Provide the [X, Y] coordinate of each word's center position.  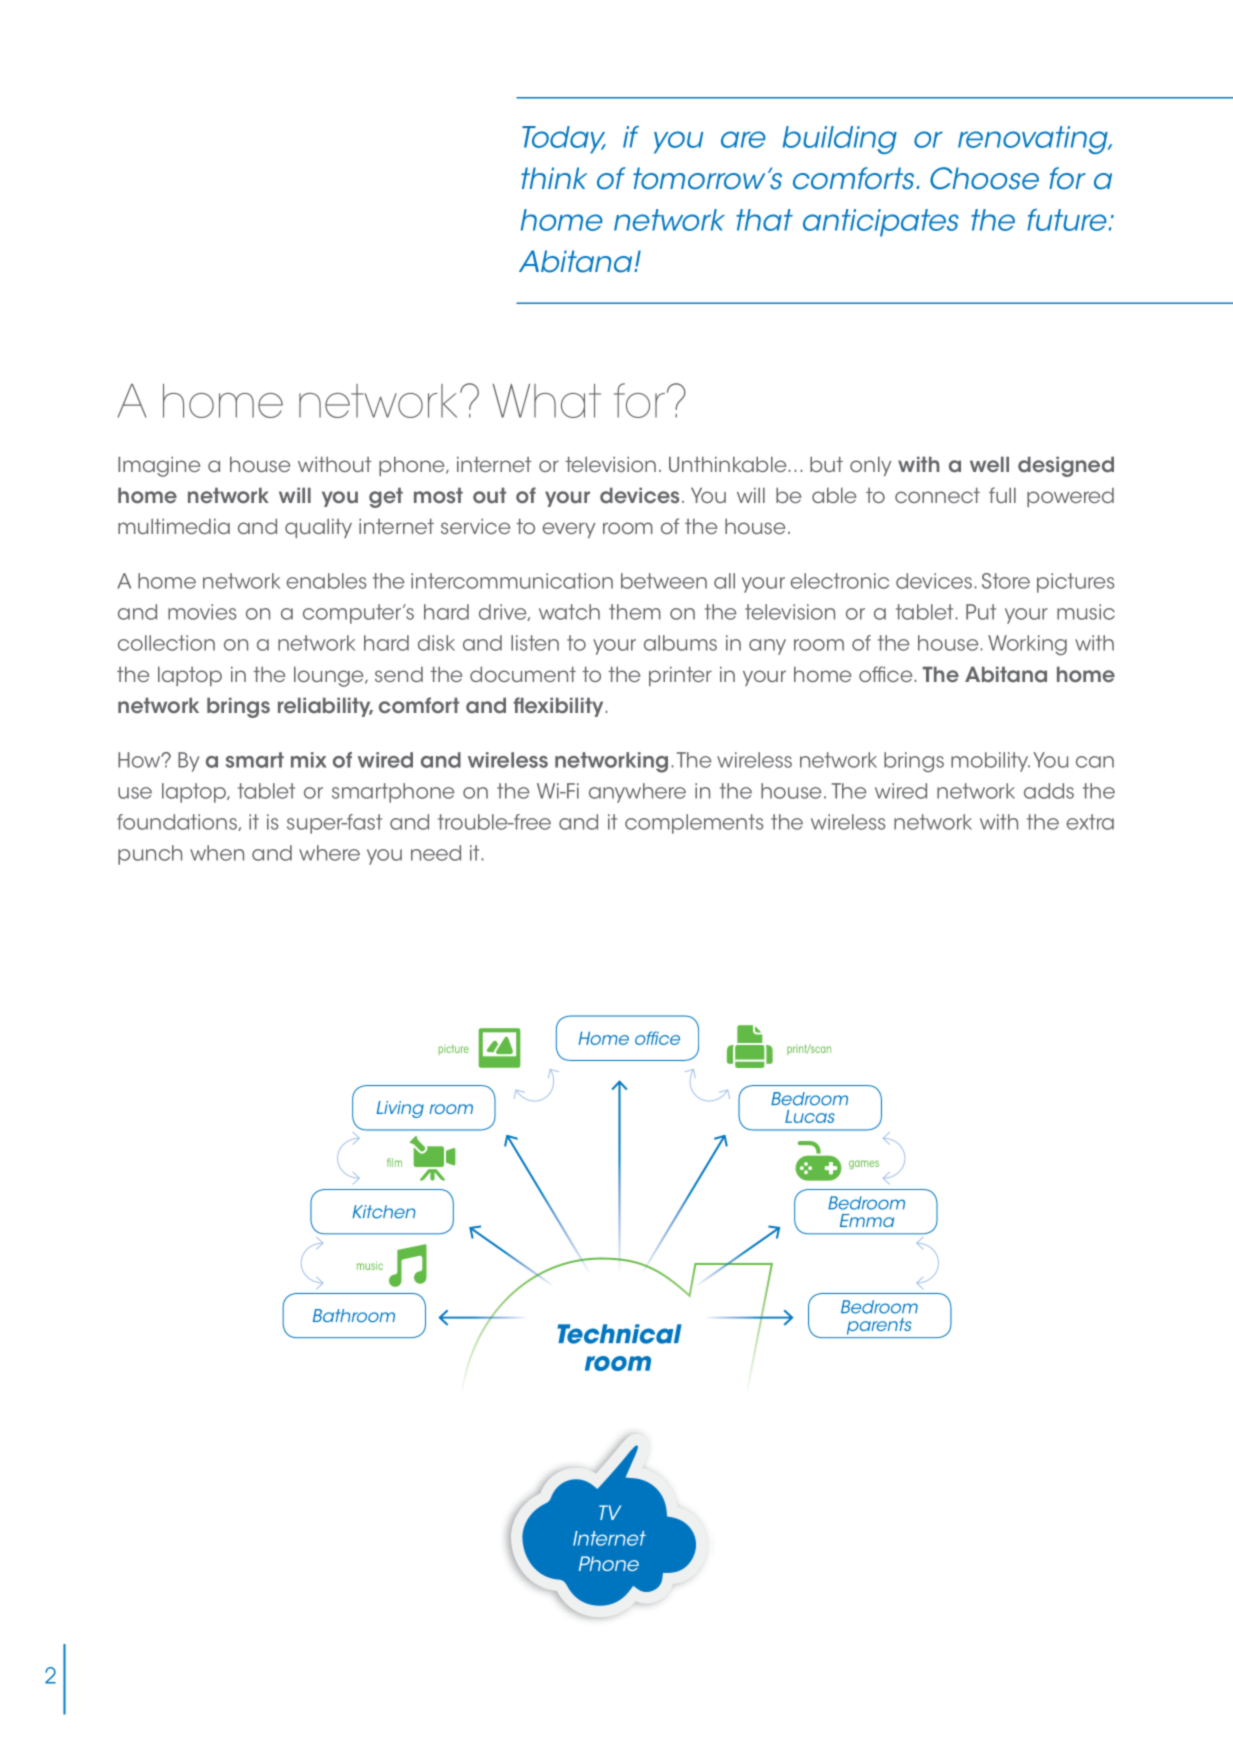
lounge [330, 676]
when [217, 853]
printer [680, 676]
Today [564, 140]
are [743, 139]
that [764, 220]
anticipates [881, 223]
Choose [984, 178]
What [547, 401]
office [885, 674]
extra [1090, 822]
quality [318, 528]
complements [694, 824]
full [1002, 495]
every [569, 530]
